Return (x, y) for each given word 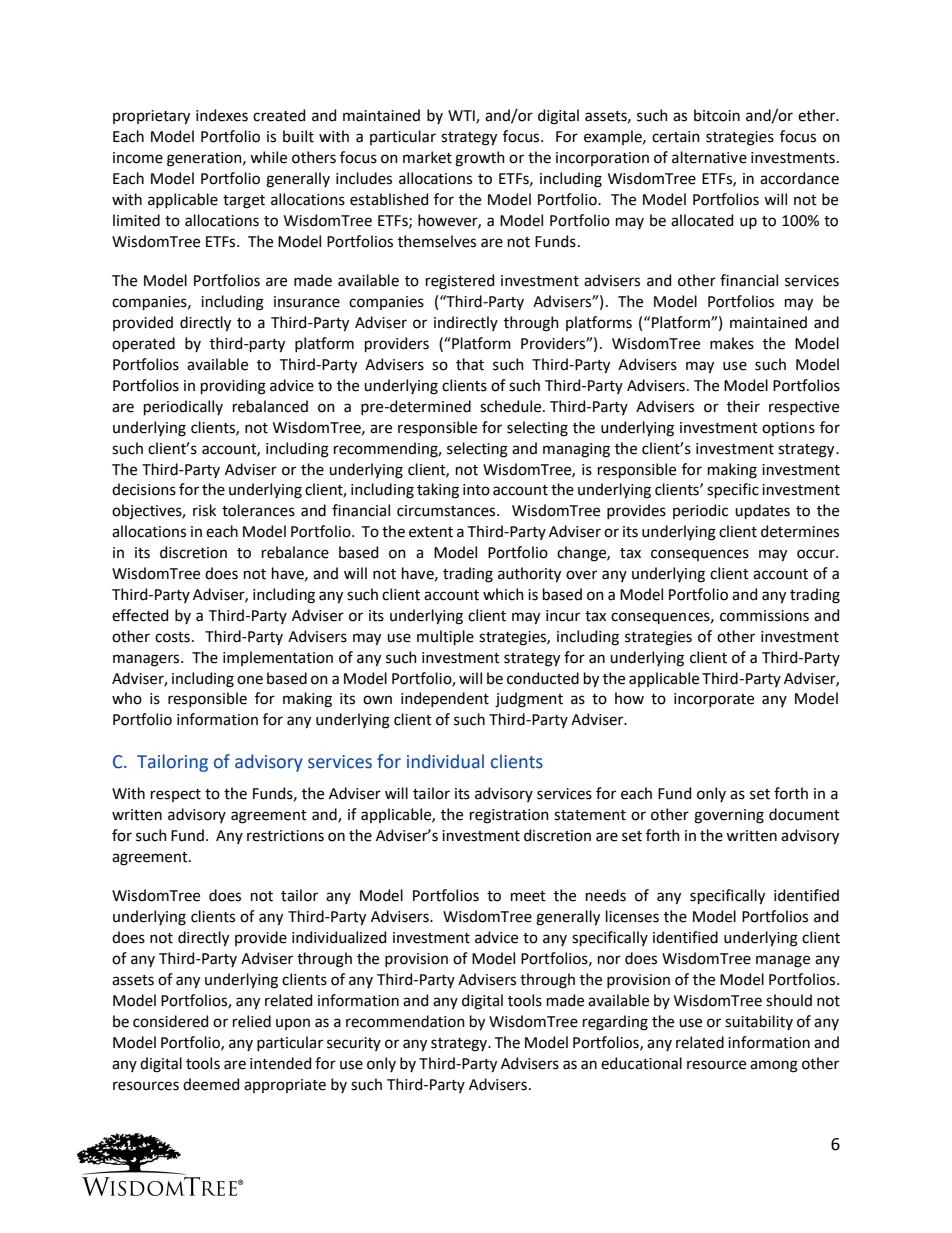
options (788, 429)
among (774, 1066)
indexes (222, 115)
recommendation (405, 1021)
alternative (709, 157)
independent (445, 699)
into (476, 490)
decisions (144, 489)
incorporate (714, 700)
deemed (211, 1084)
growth (480, 159)
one (250, 680)
